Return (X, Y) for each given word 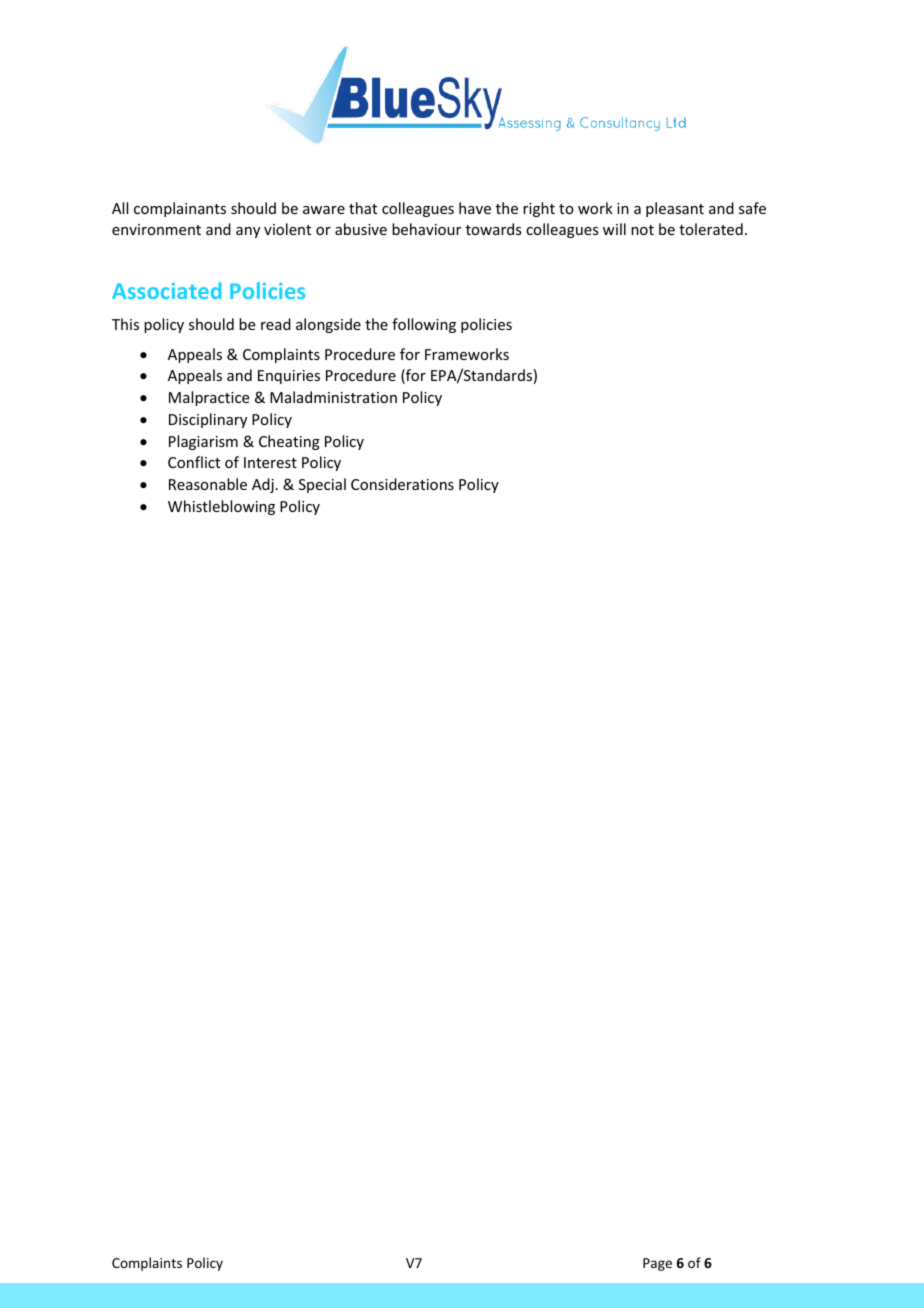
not (642, 230)
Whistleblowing (221, 507)
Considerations (402, 484)
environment (156, 229)
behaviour (426, 229)
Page (657, 1264)
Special (322, 485)
